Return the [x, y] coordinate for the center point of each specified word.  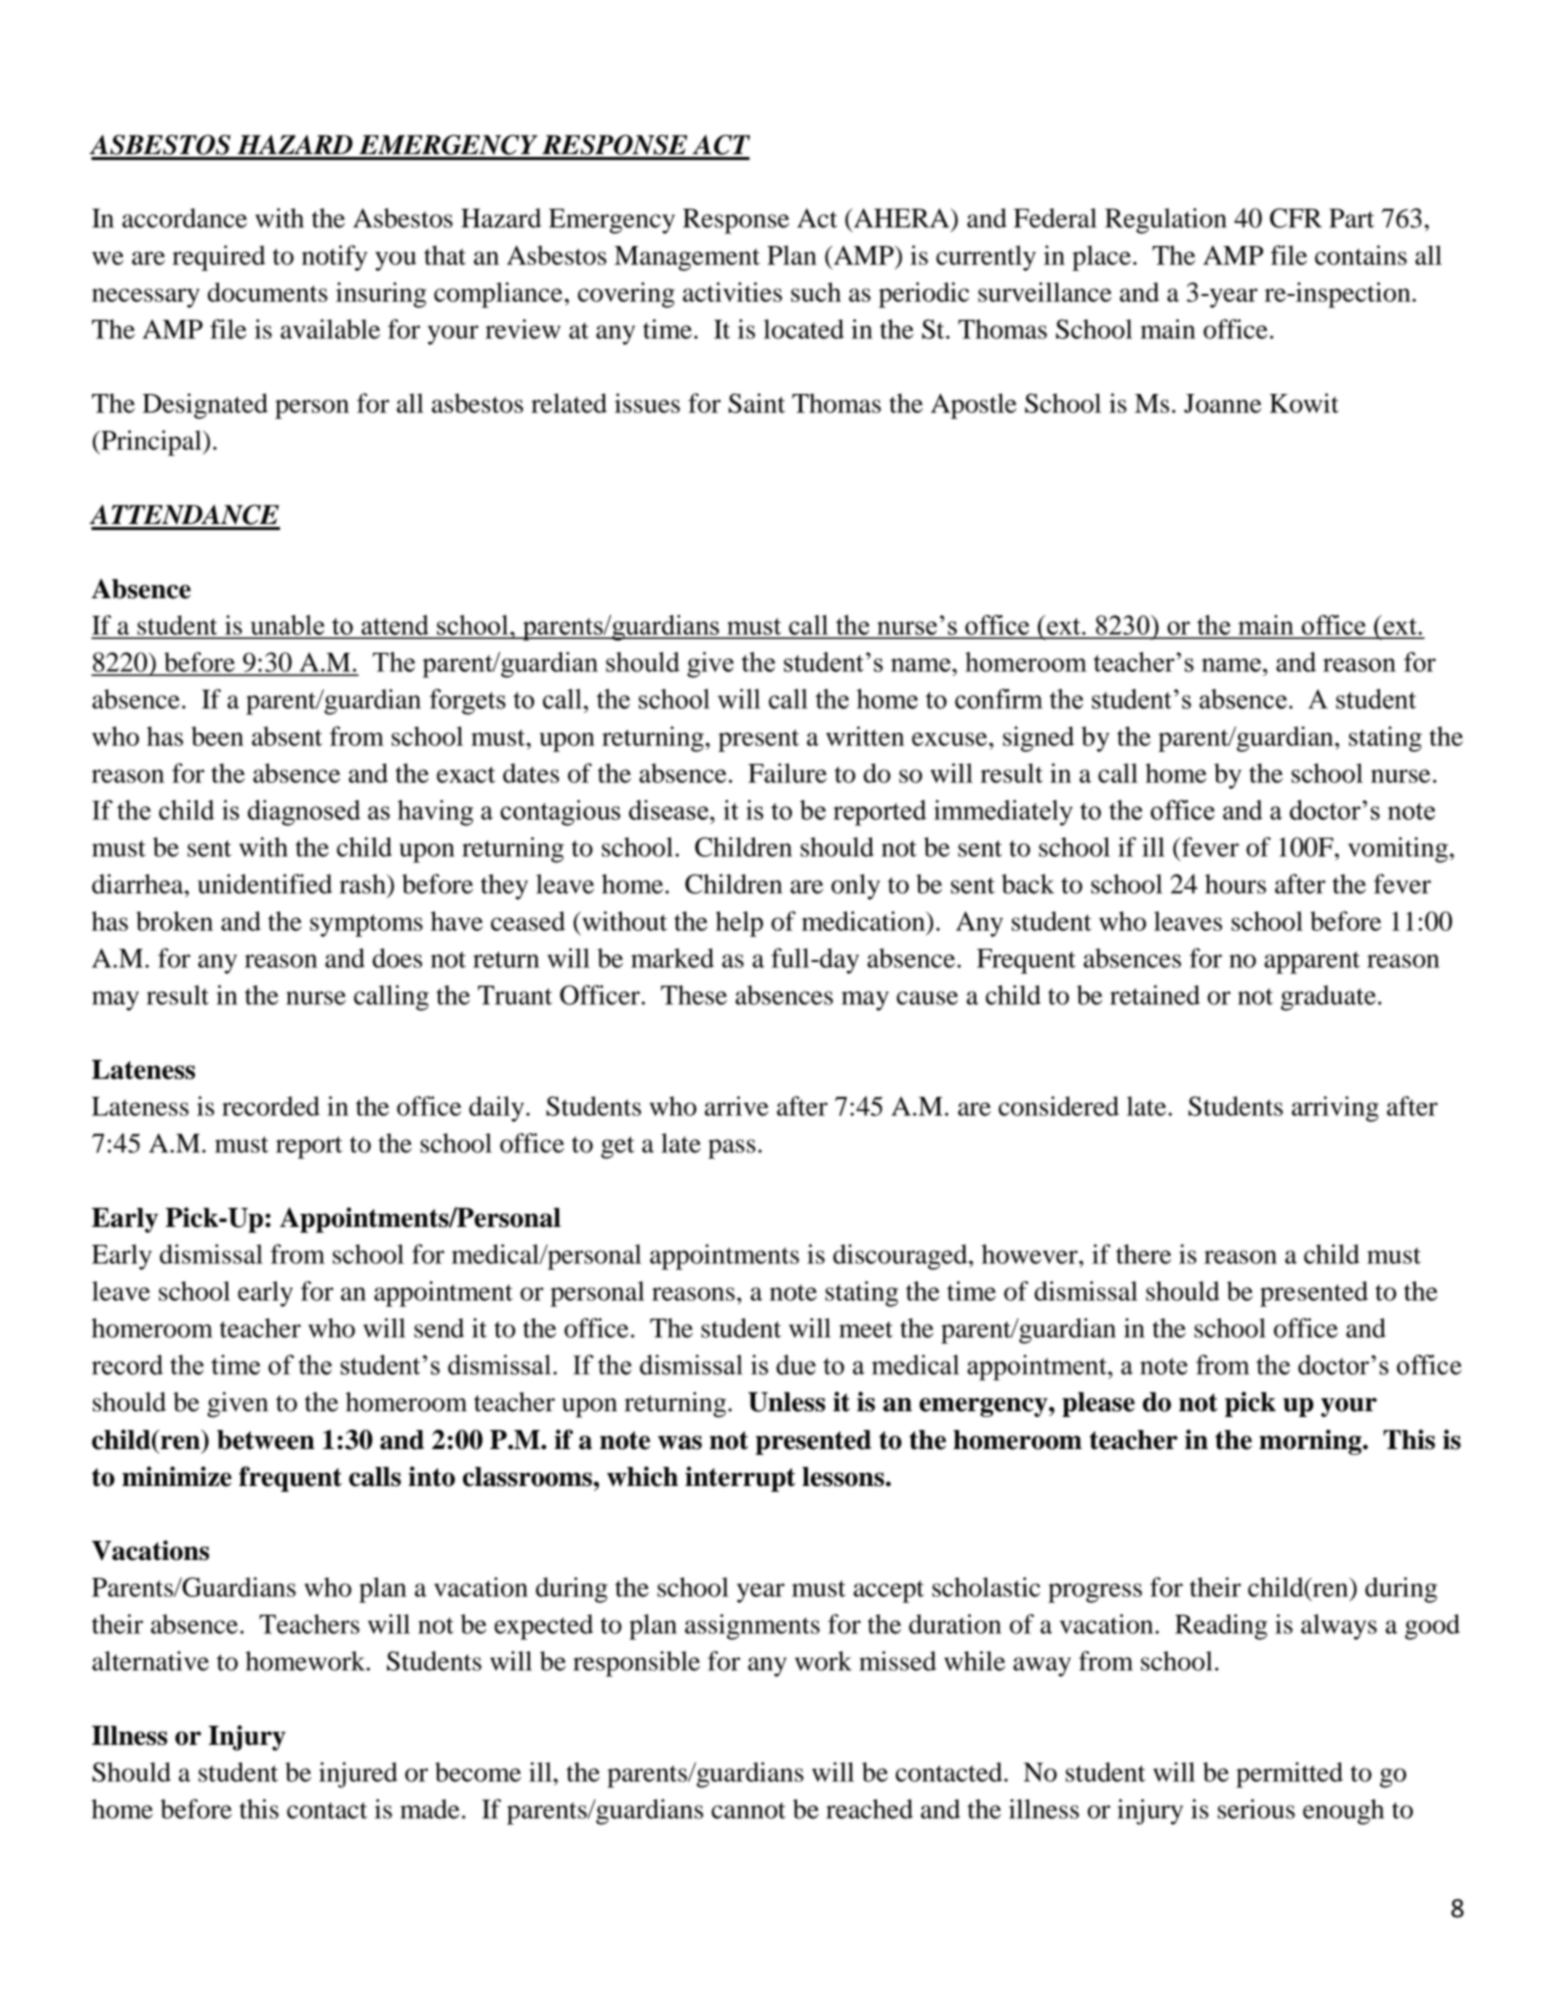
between [266, 1440]
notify [334, 258]
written [865, 736]
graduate [1328, 998]
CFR [1296, 218]
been [217, 736]
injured [358, 1775]
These [694, 995]
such [816, 292]
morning [1311, 1442]
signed [1038, 739]
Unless [786, 1402]
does [397, 958]
